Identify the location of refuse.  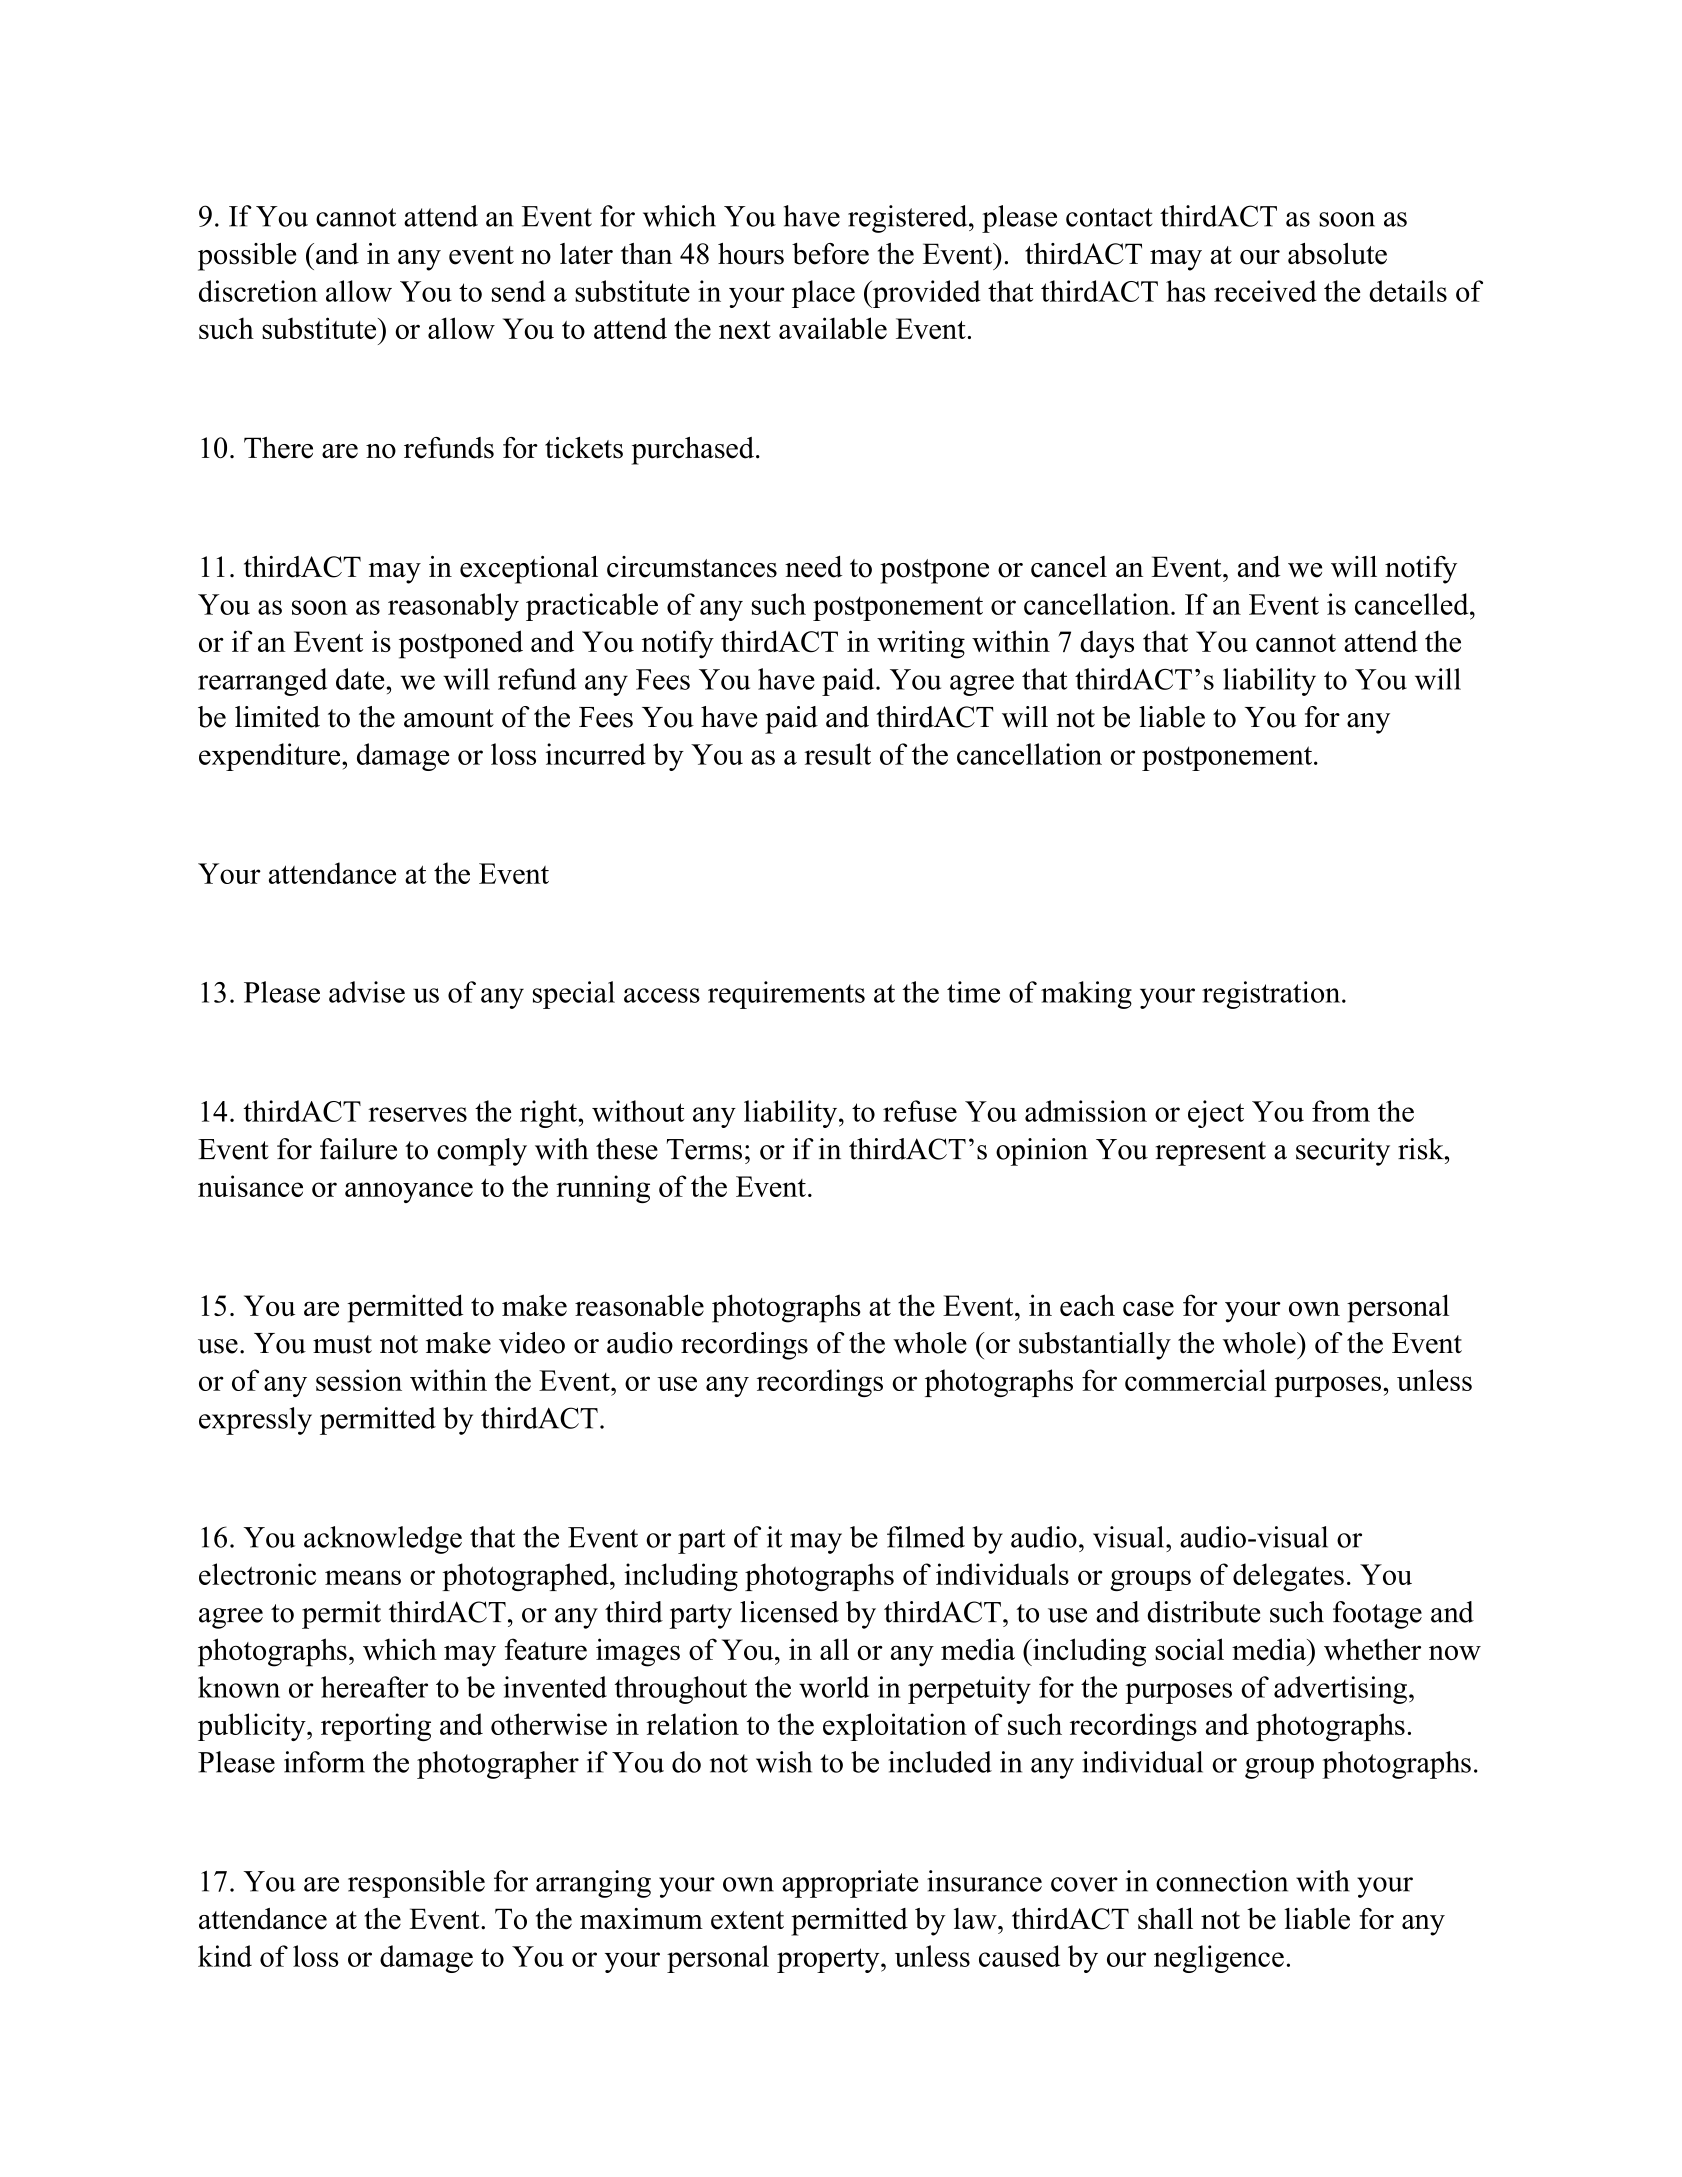
(920, 1111).
